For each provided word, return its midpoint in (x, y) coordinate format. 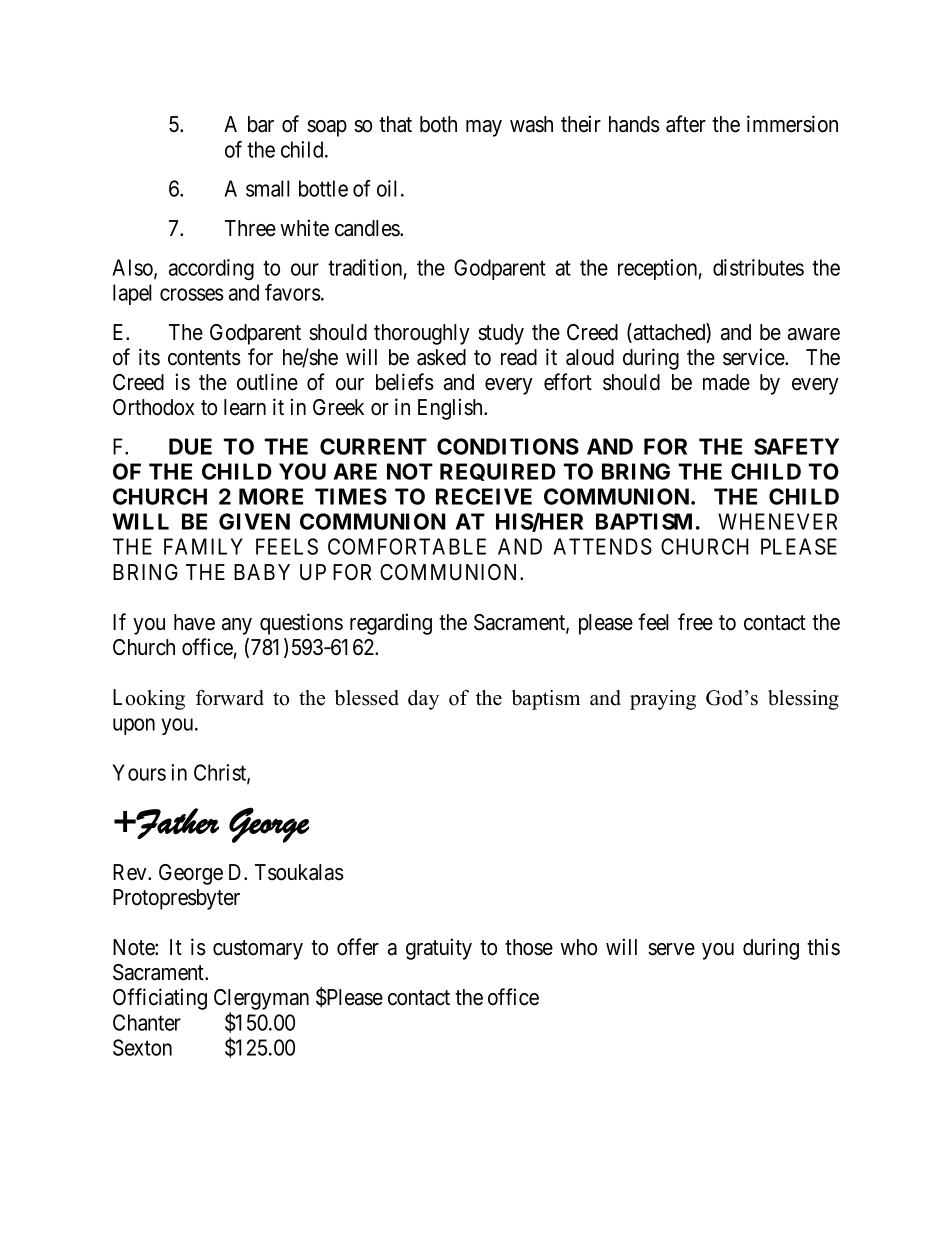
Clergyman (261, 1001)
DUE (190, 446)
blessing (803, 700)
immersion (792, 124)
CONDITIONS (508, 446)
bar (261, 124)
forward (230, 698)
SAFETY (796, 446)
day (423, 700)
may (484, 128)
